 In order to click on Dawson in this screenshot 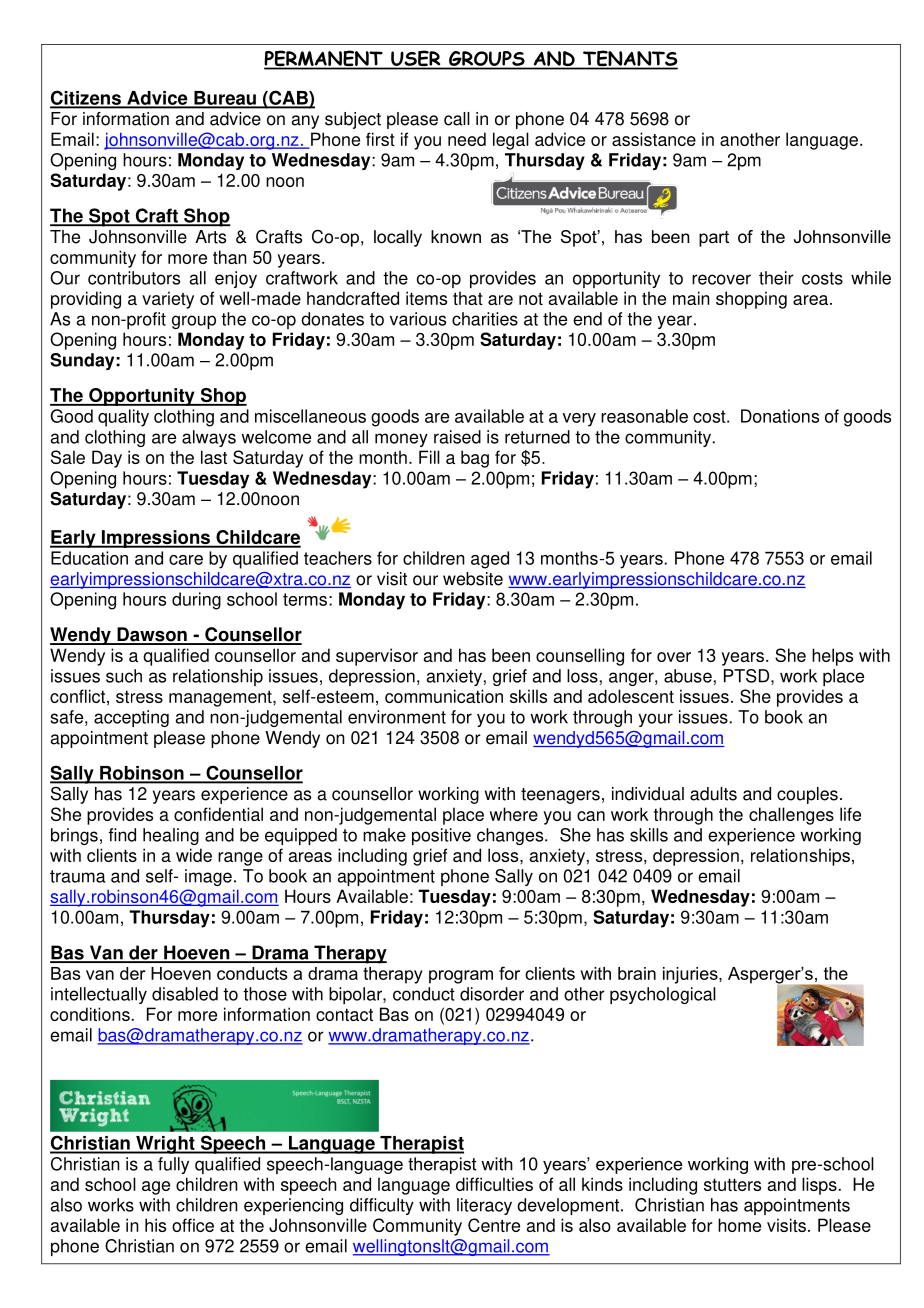, I will do `click(152, 635)`.
